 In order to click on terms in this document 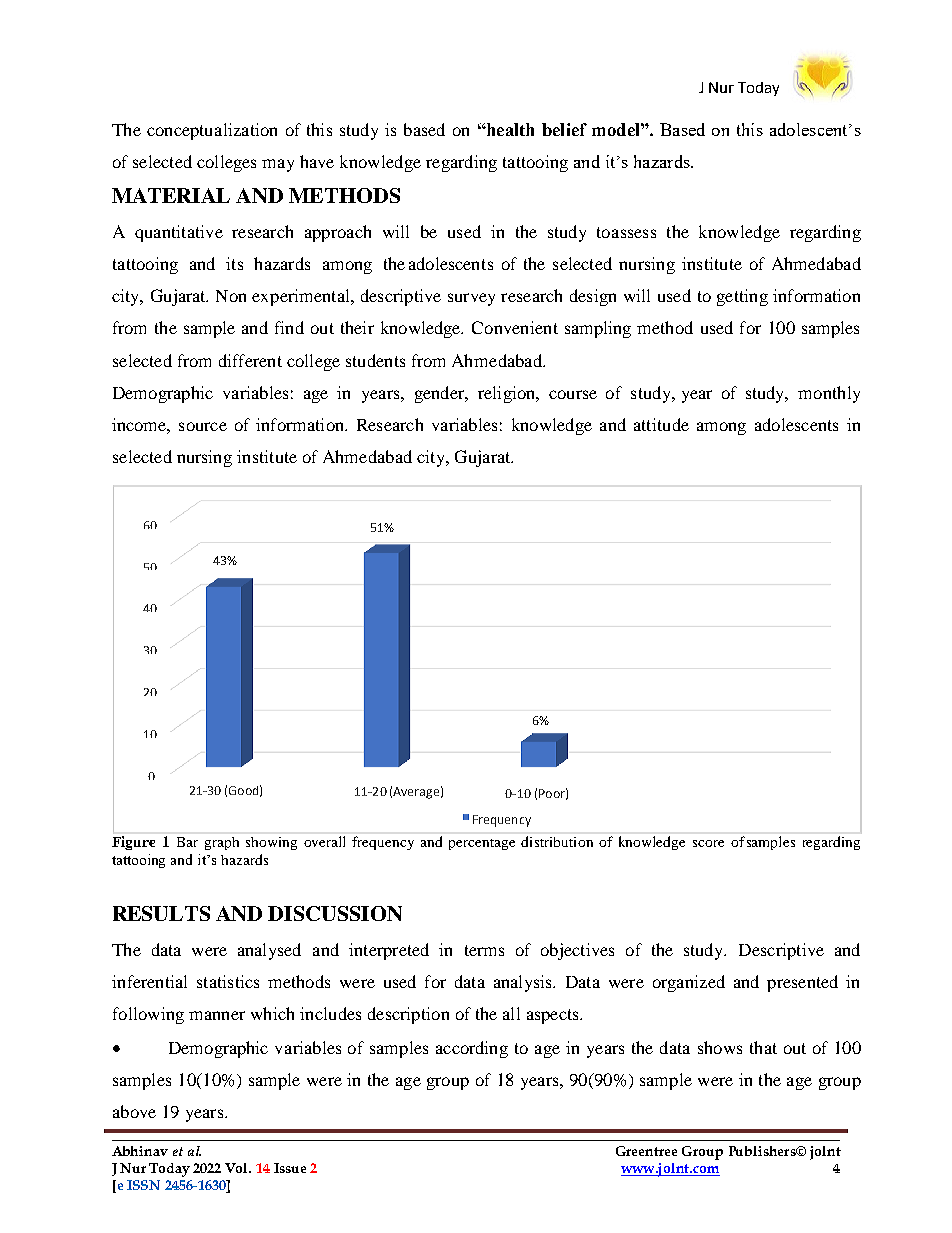, I will do `click(484, 950)`.
